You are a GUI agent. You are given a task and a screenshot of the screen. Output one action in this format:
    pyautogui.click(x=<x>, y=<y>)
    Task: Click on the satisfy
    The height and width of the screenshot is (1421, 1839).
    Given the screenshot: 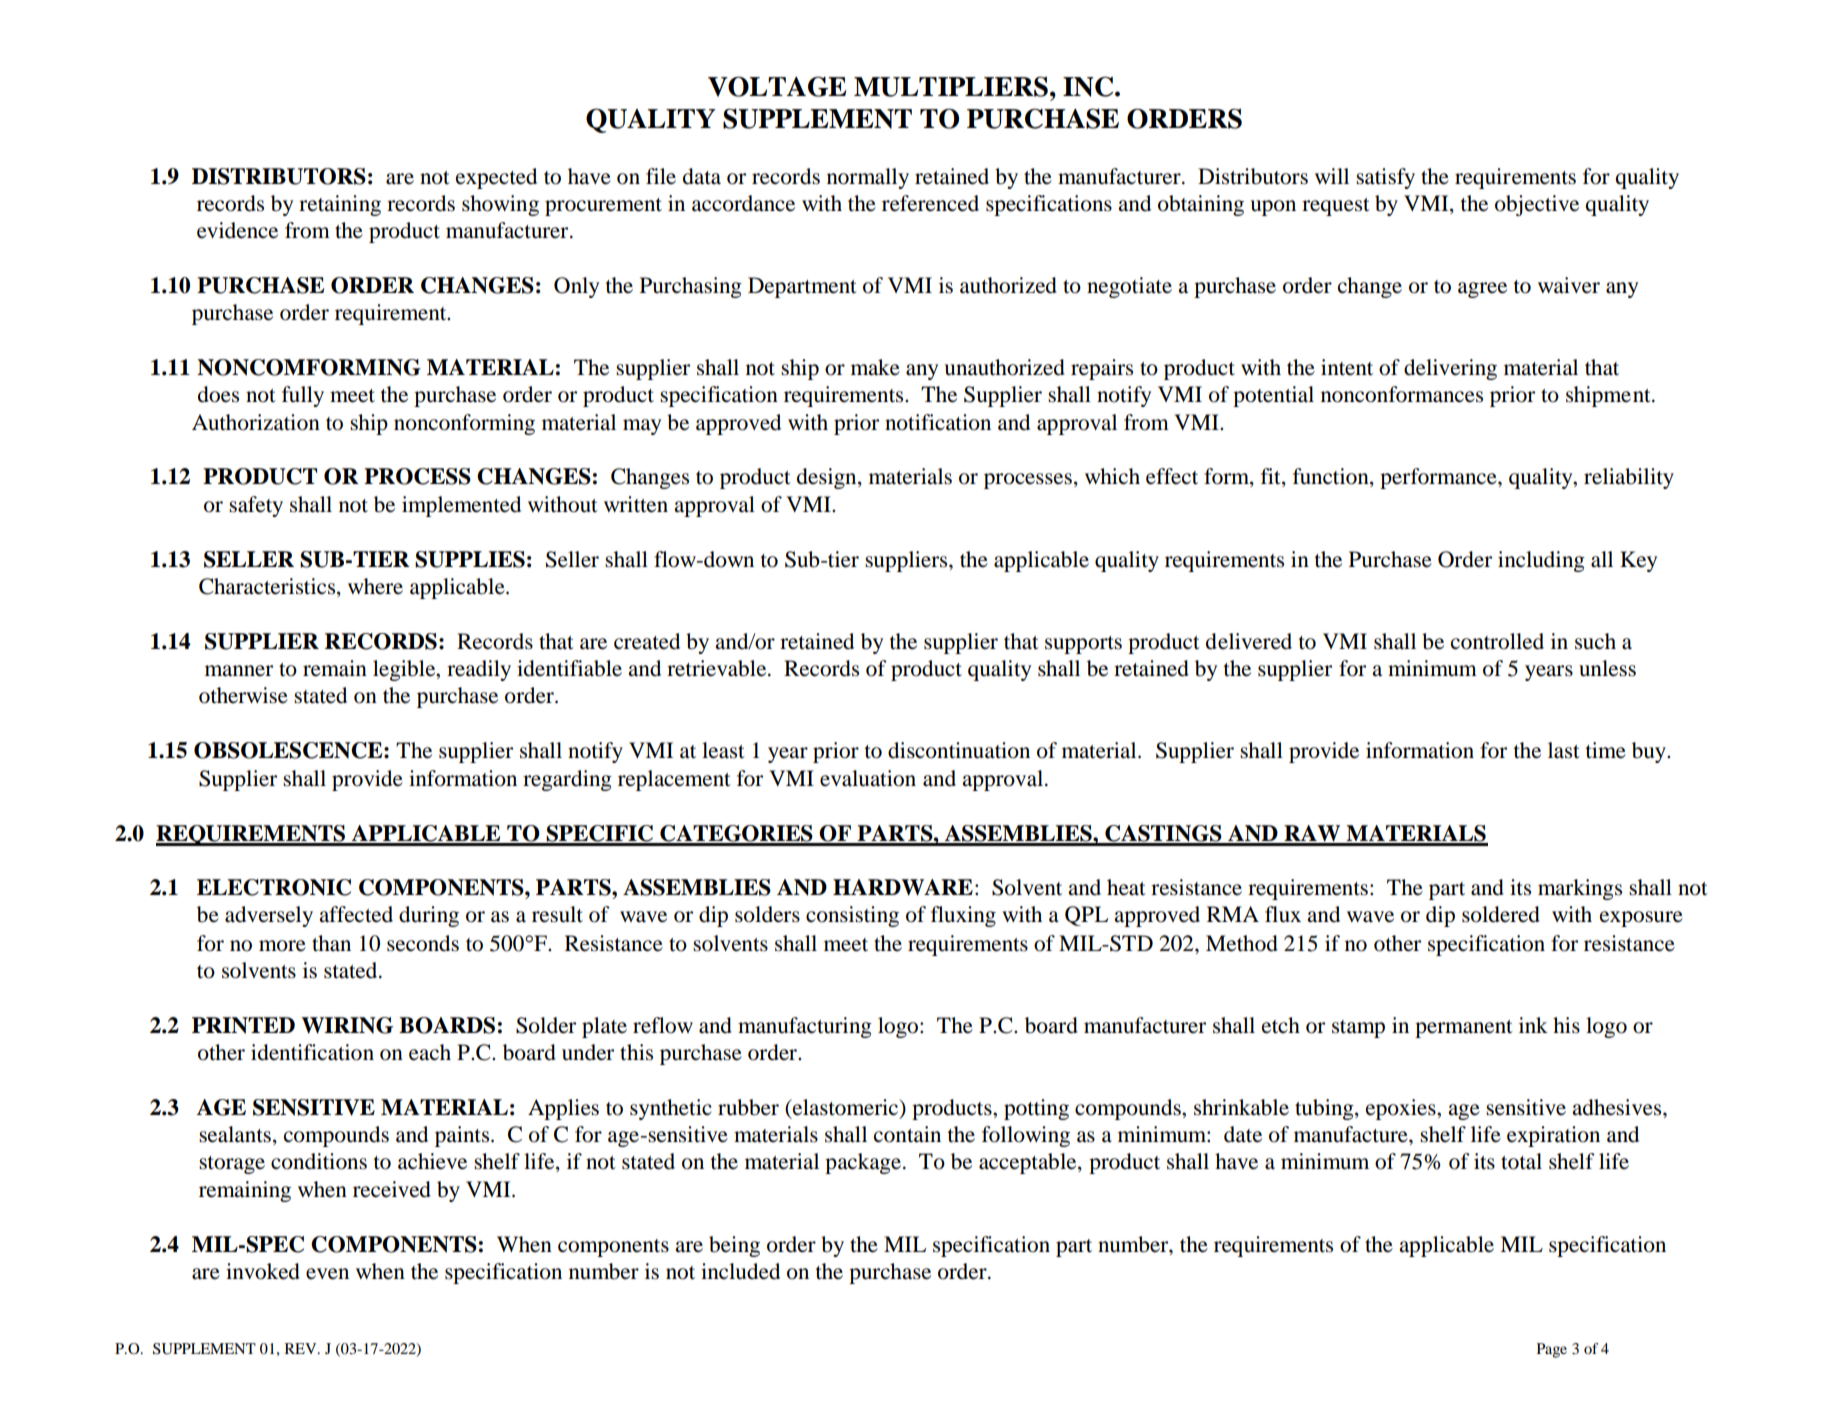 What is the action you would take?
    pyautogui.click(x=1385, y=178)
